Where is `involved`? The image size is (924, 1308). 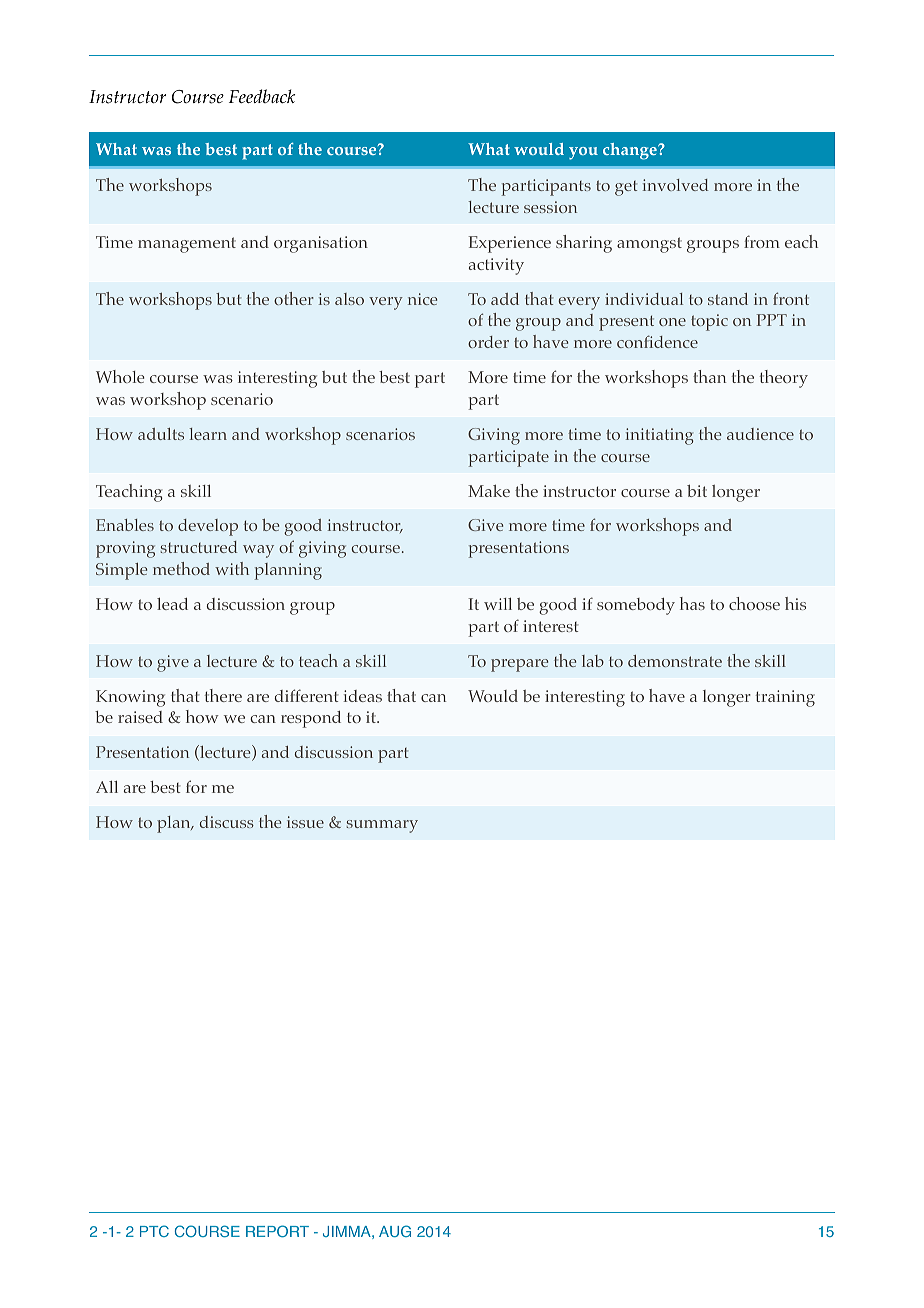
involved is located at coordinates (675, 185).
